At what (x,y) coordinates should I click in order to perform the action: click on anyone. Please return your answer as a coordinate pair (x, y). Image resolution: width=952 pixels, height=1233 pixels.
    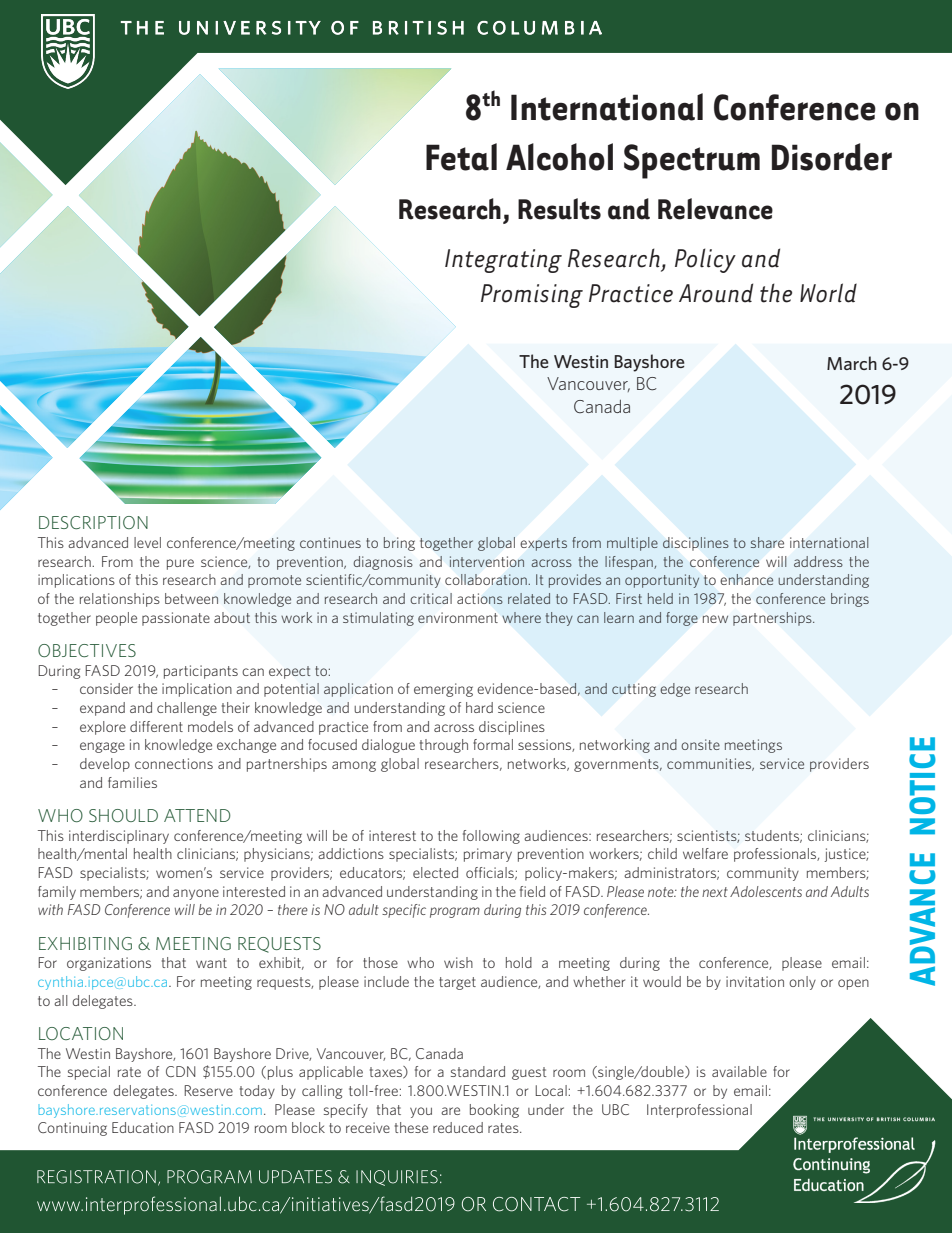
    Looking at the image, I should click on (196, 894).
